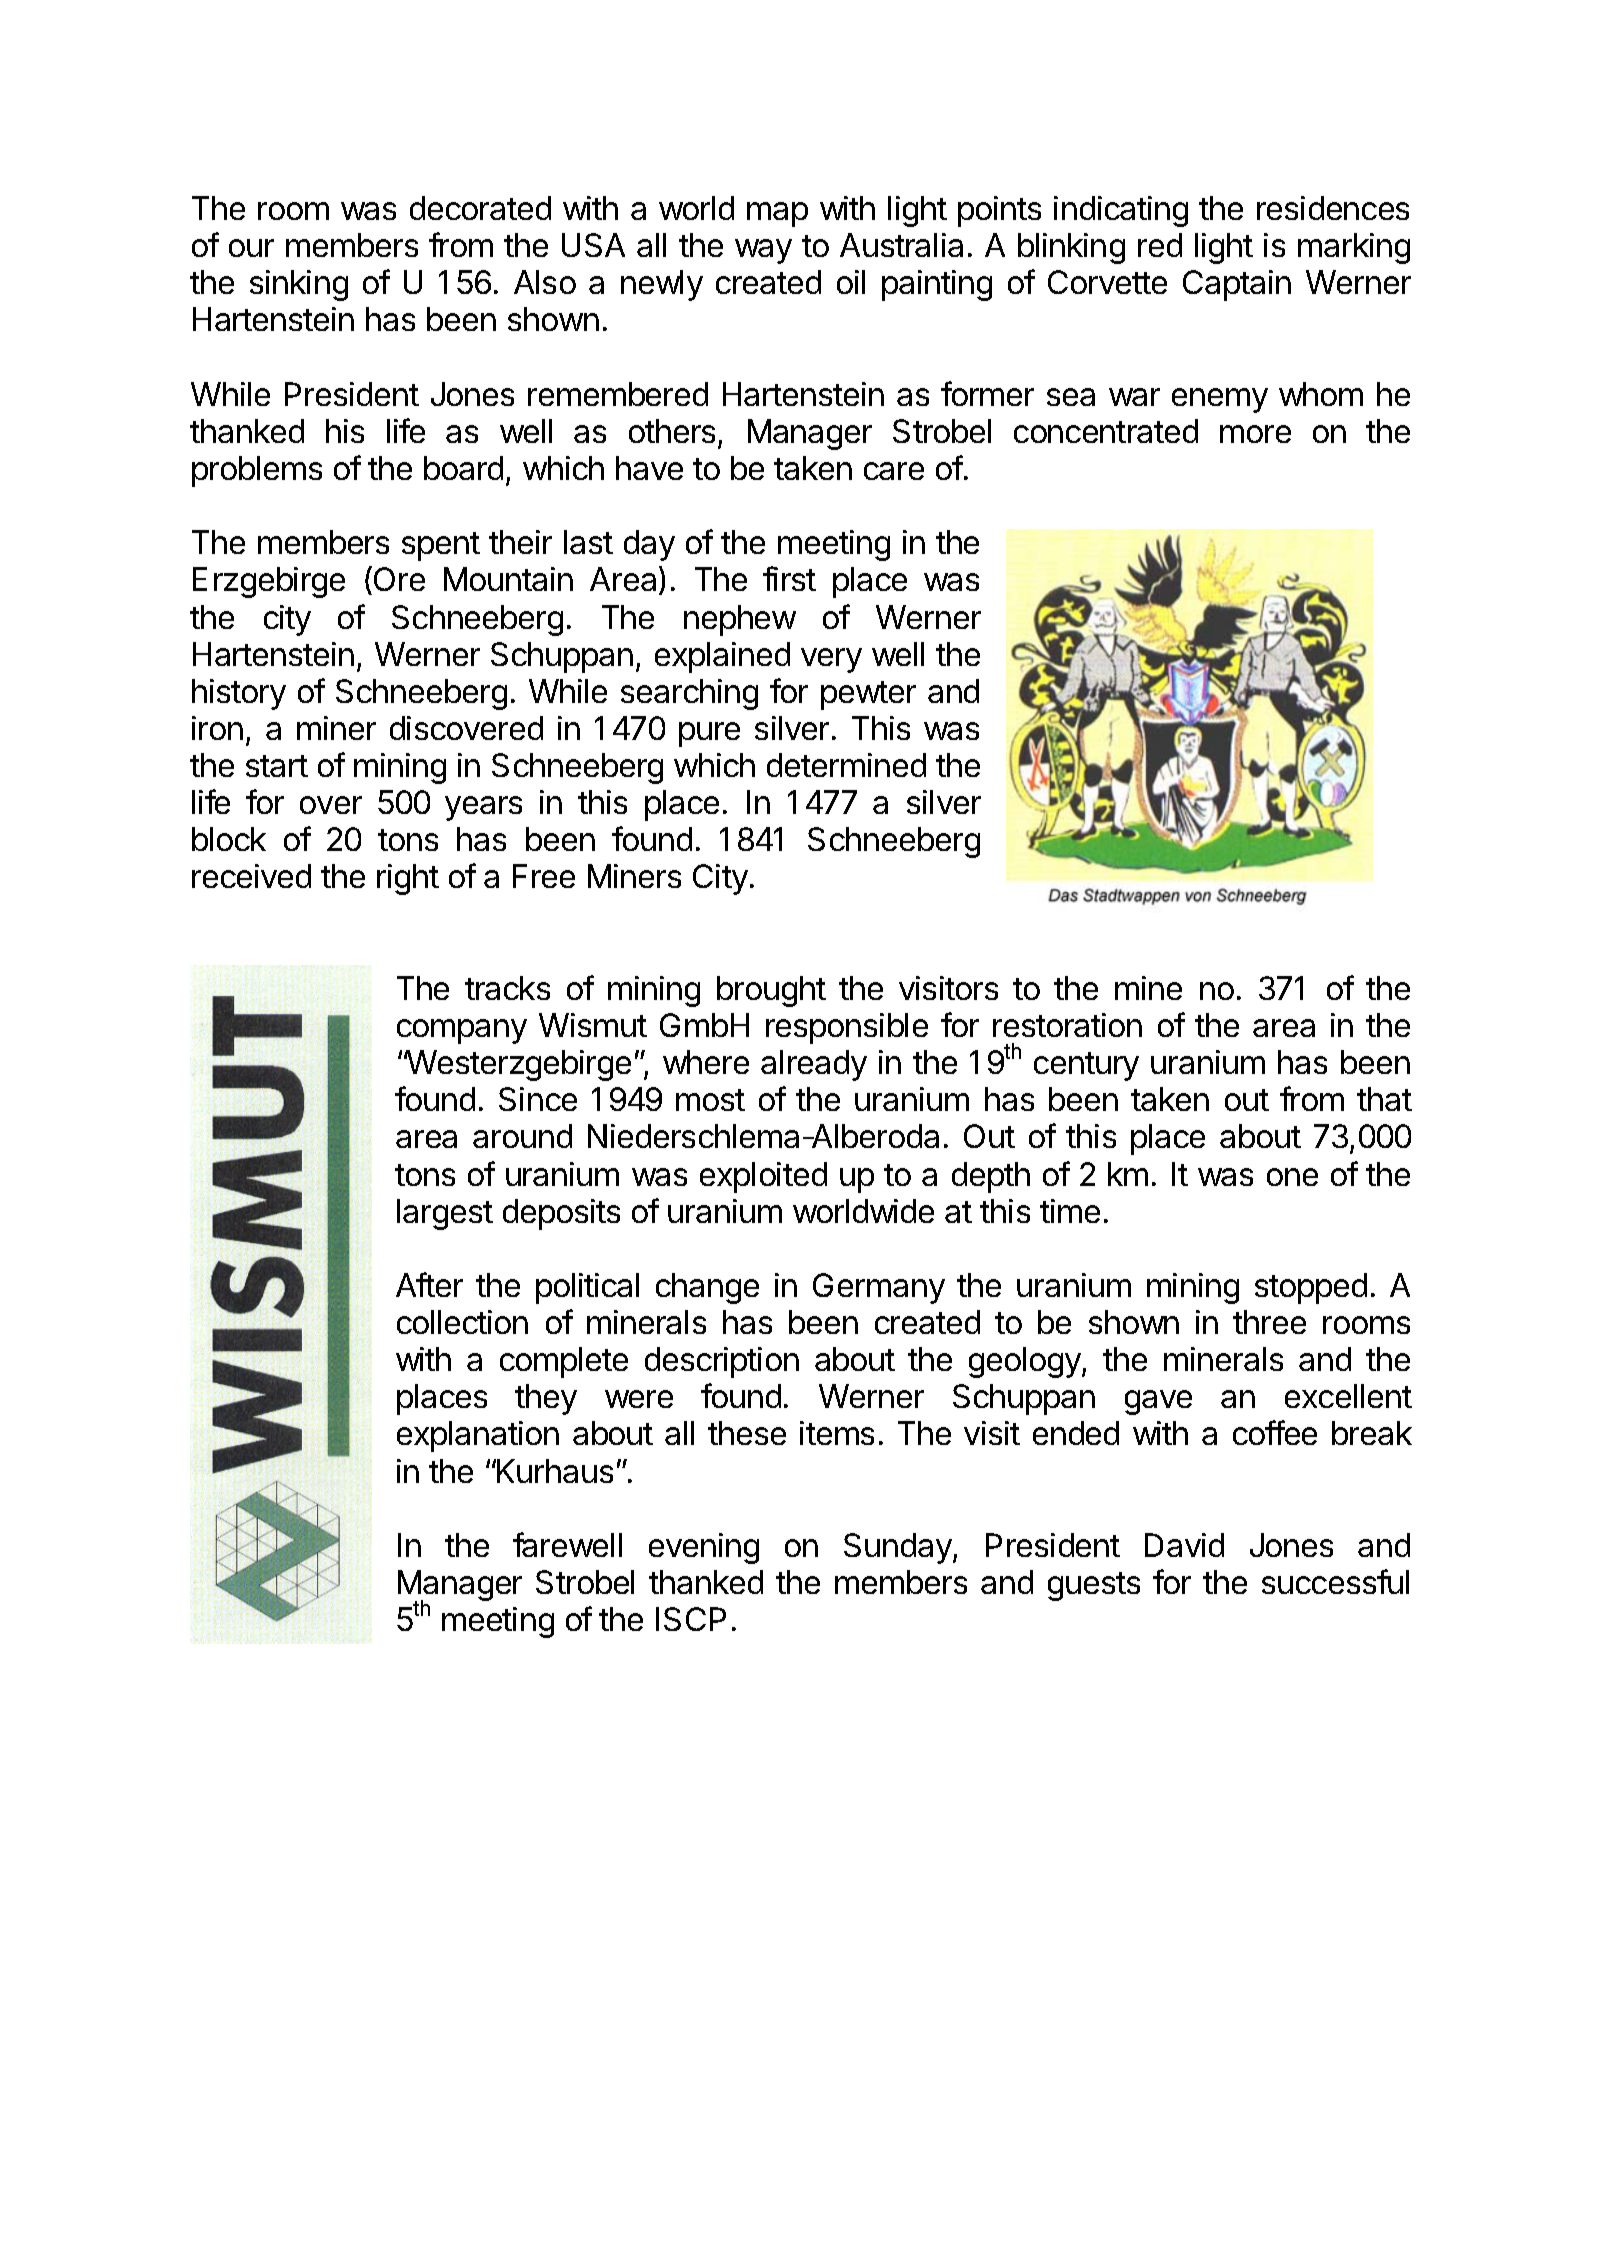 The image size is (1602, 2266). What do you see at coordinates (441, 546) in the screenshot?
I see `spent` at bounding box center [441, 546].
